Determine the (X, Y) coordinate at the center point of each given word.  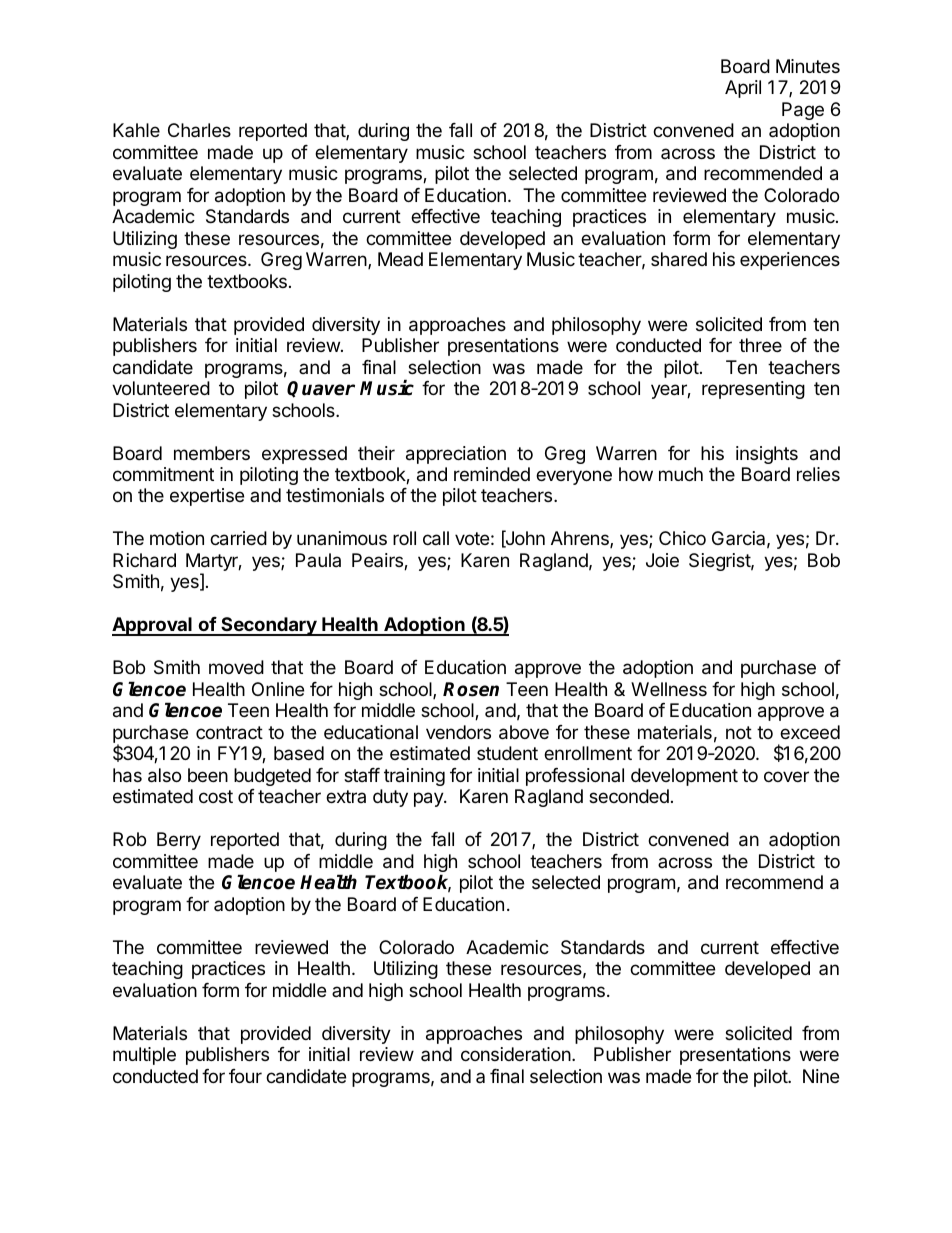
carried (238, 538)
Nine (821, 1076)
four (245, 1076)
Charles (199, 130)
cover (786, 776)
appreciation (456, 455)
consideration (517, 1054)
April (743, 89)
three (760, 345)
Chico (682, 538)
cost (216, 796)
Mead (400, 259)
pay (429, 799)
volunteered (161, 388)
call (436, 538)
